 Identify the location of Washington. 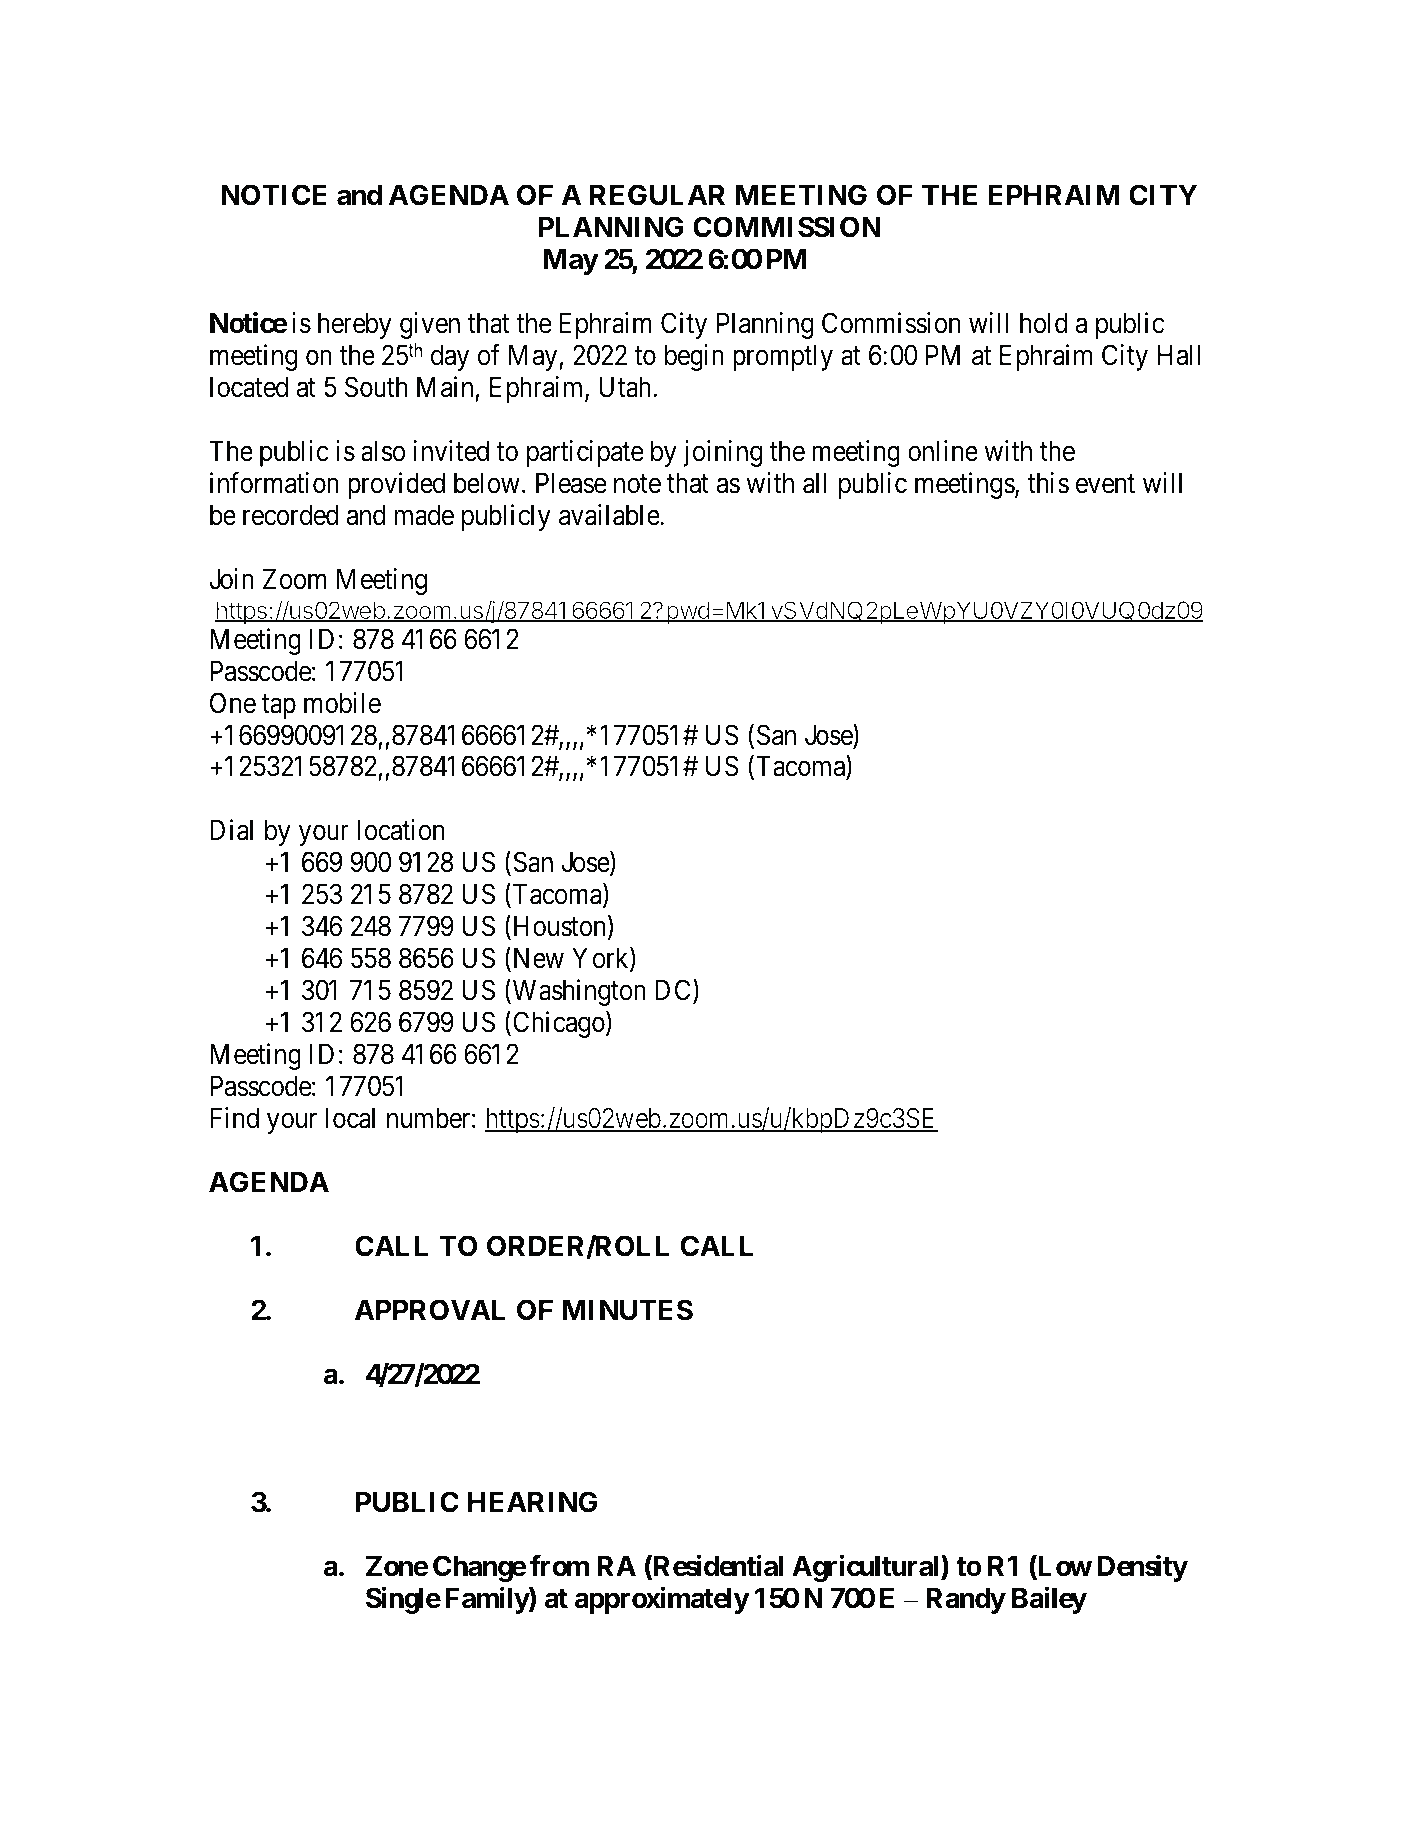
(578, 992).
